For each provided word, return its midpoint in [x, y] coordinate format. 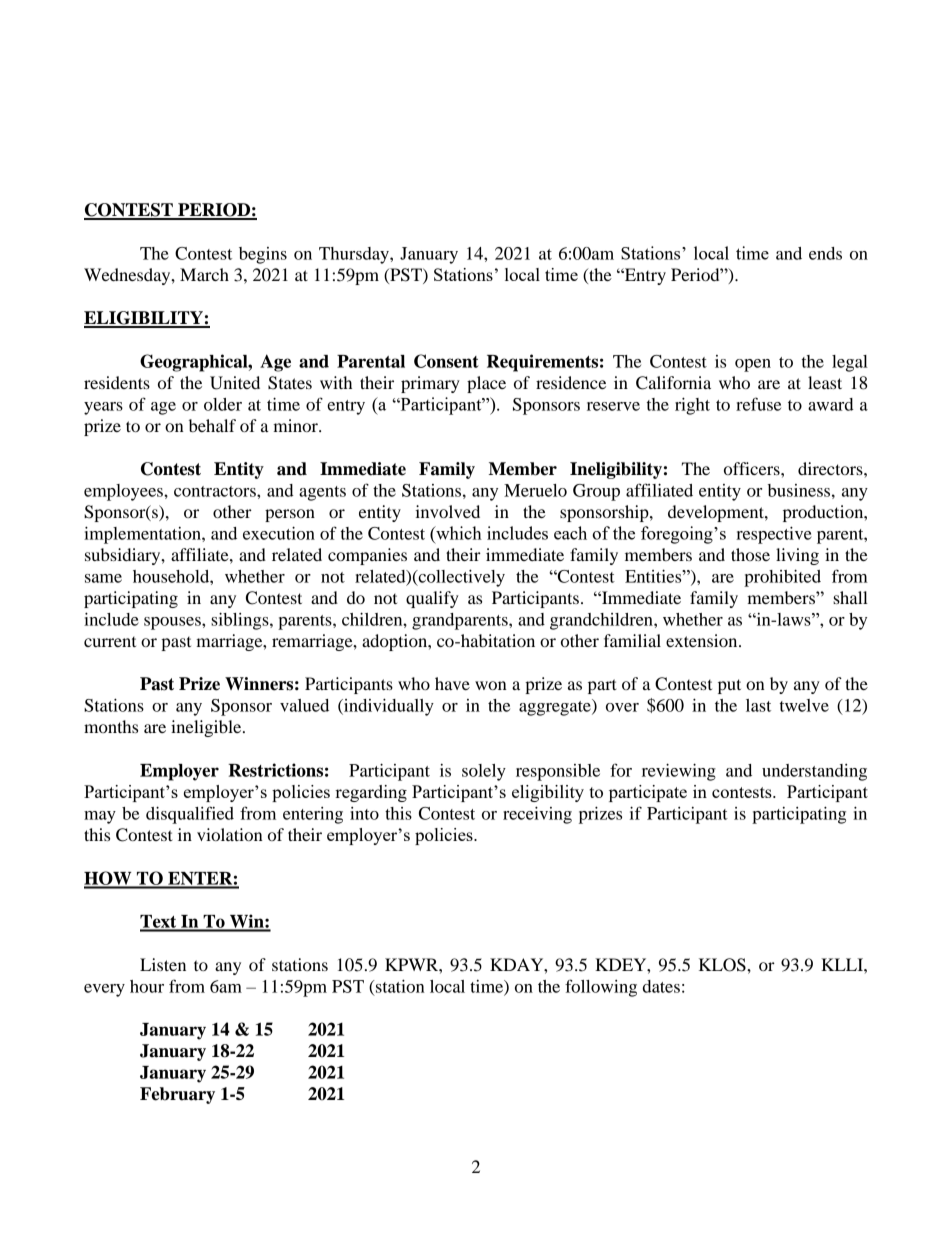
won [491, 685]
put [729, 686]
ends [825, 253]
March [204, 274]
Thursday [355, 255]
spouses [173, 623]
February [177, 1095]
